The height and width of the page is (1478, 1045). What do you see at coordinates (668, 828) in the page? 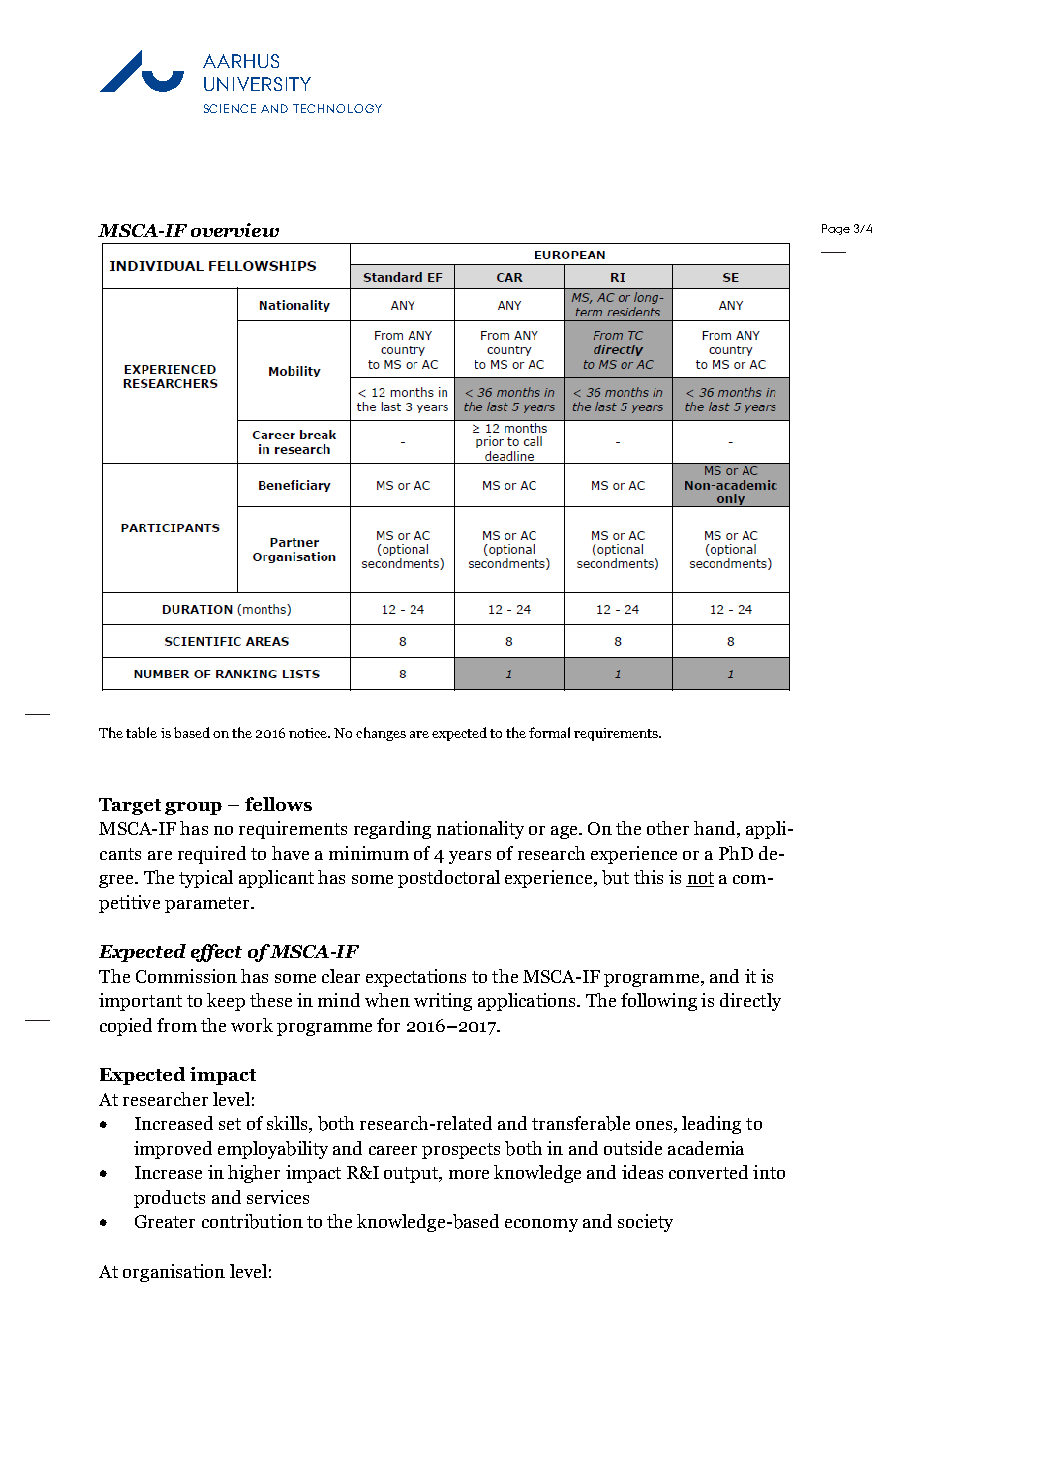
I see `other` at bounding box center [668, 828].
